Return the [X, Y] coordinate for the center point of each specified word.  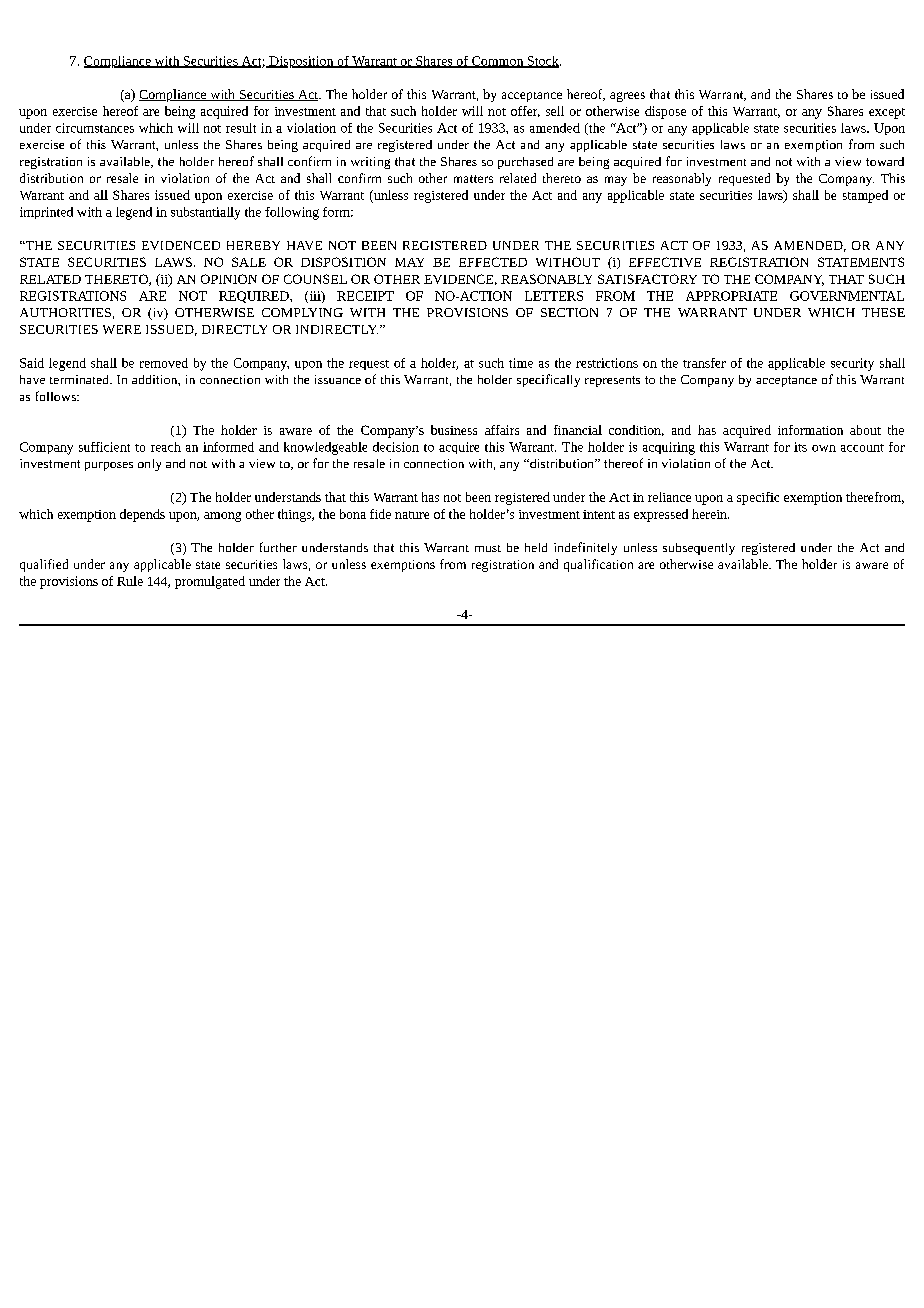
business [454, 430]
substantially [205, 213]
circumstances [95, 128]
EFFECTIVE [665, 262]
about [865, 430]
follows [57, 396]
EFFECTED [493, 262]
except [887, 113]
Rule [130, 581]
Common [498, 62]
